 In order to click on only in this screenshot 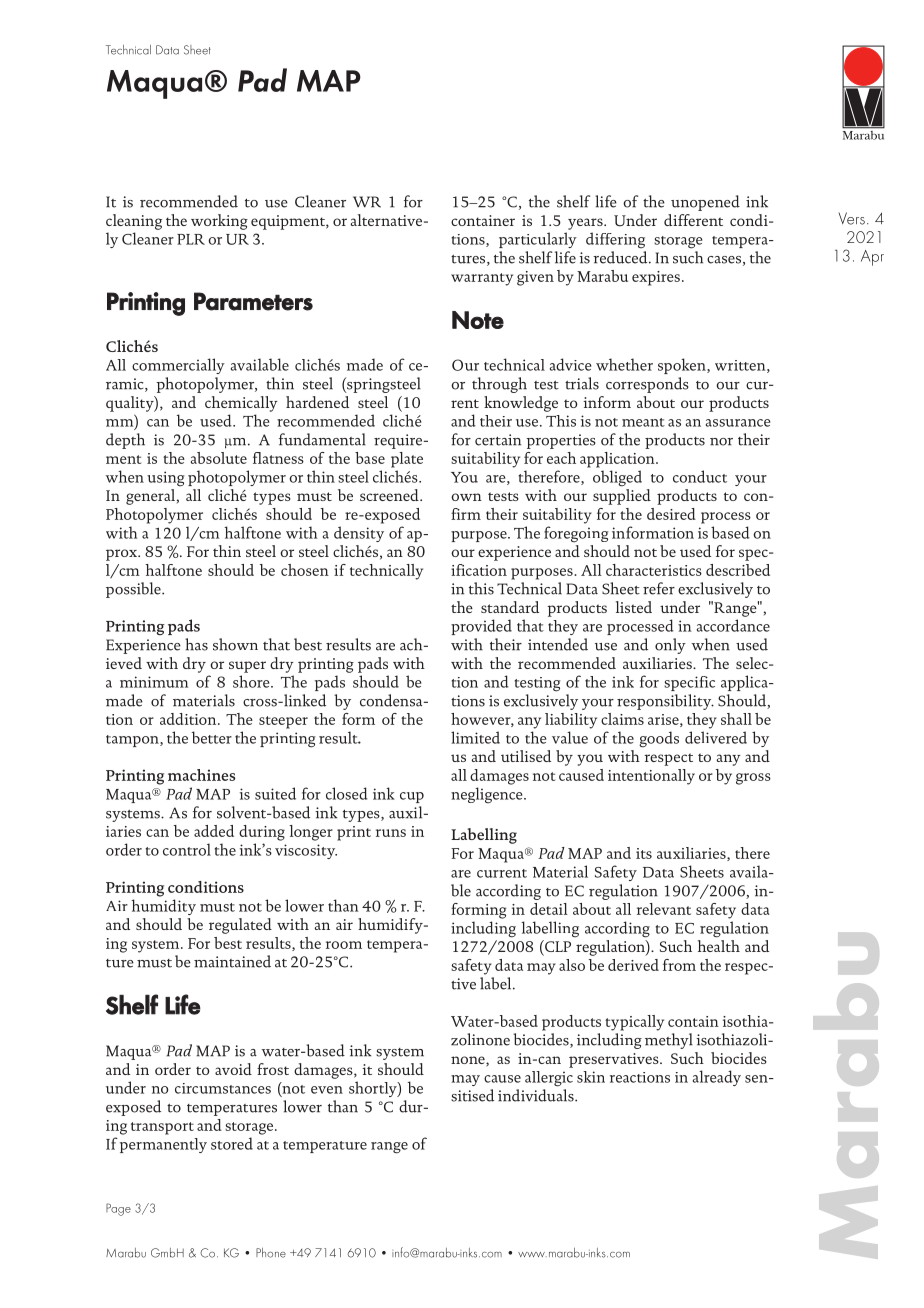, I will do `click(670, 646)`.
